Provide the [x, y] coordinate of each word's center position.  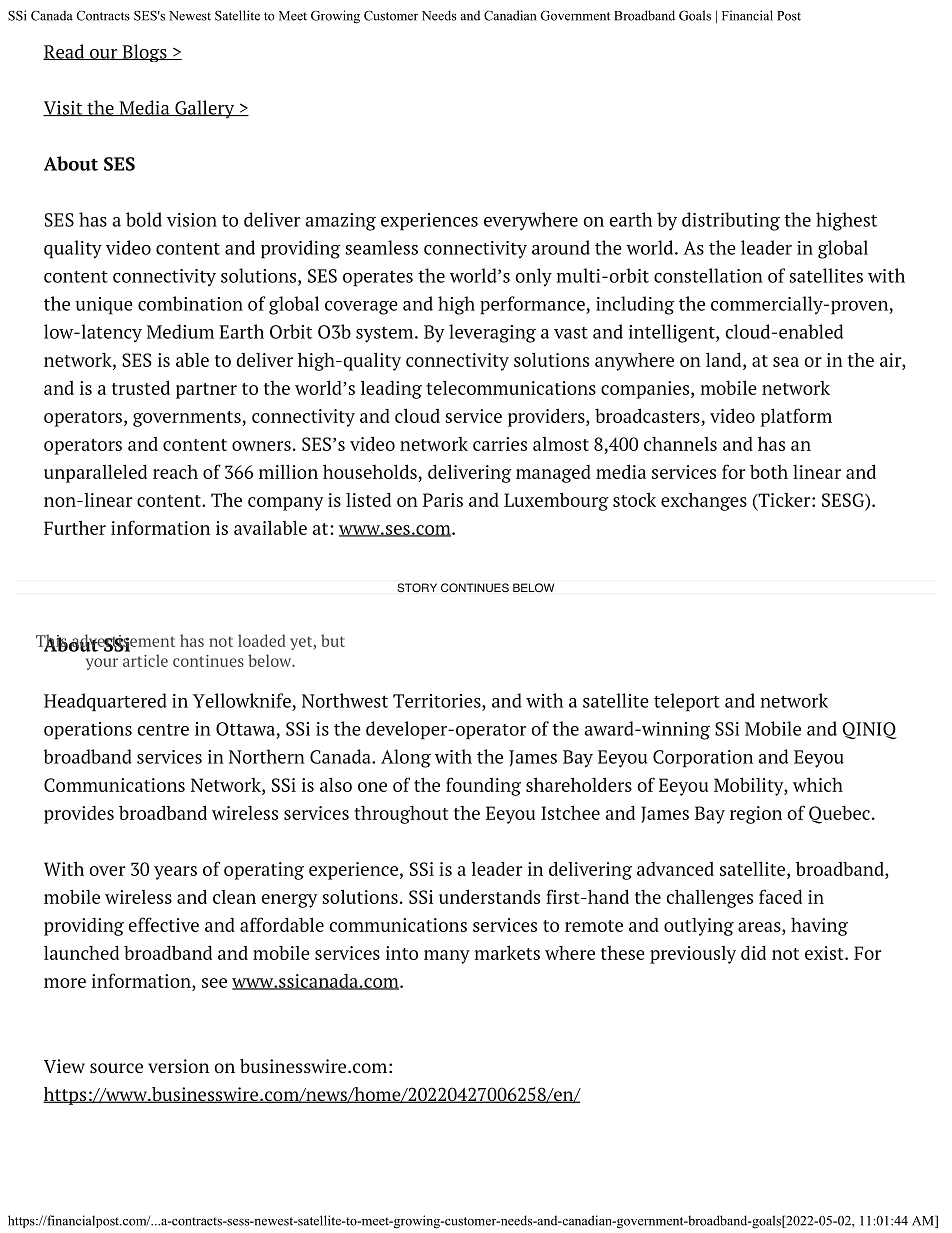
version [178, 1066]
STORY [417, 588]
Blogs [144, 53]
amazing [341, 222]
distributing [731, 221]
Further [75, 527]
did [753, 952]
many [447, 957]
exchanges [704, 501]
